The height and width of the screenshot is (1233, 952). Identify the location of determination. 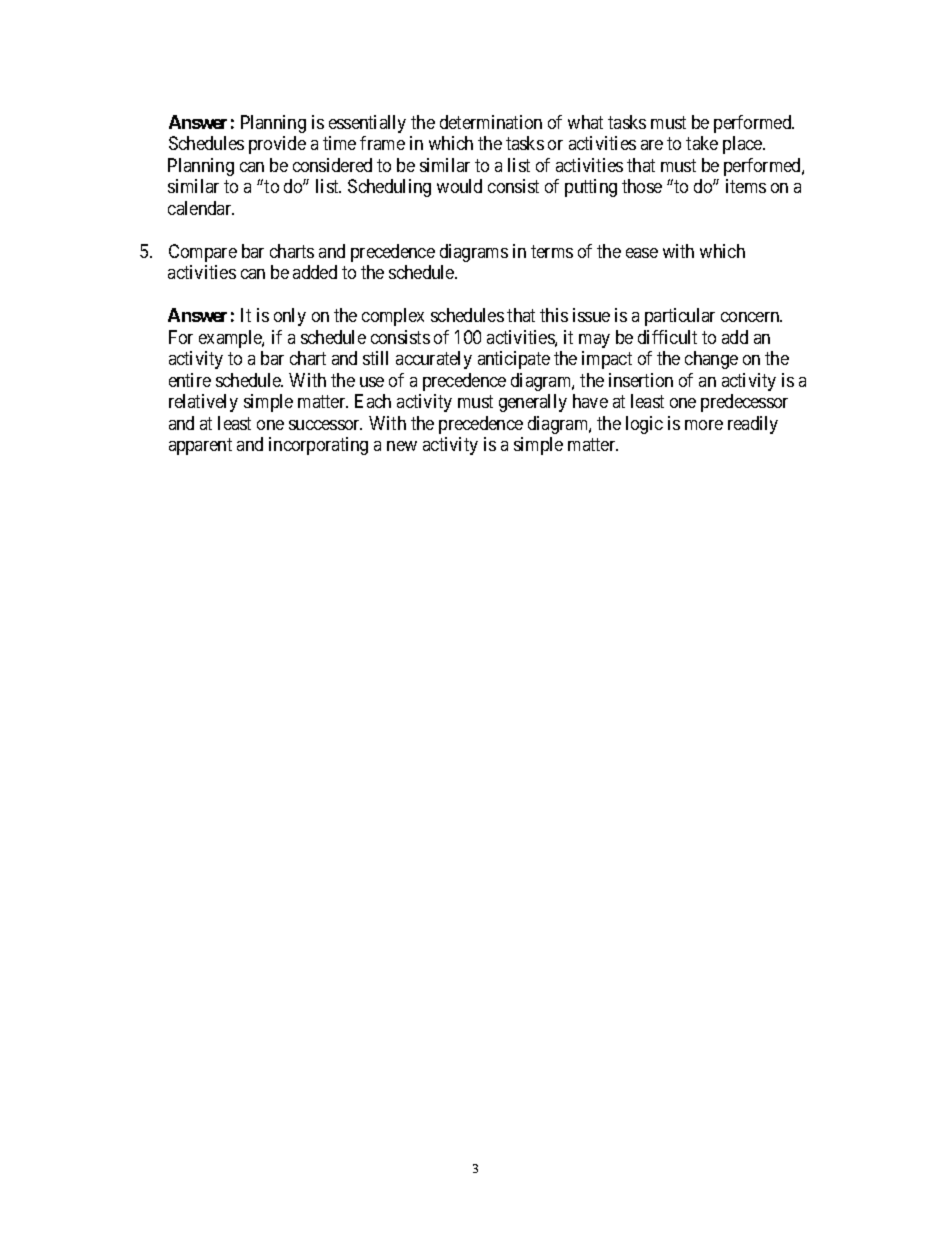
(491, 122).
